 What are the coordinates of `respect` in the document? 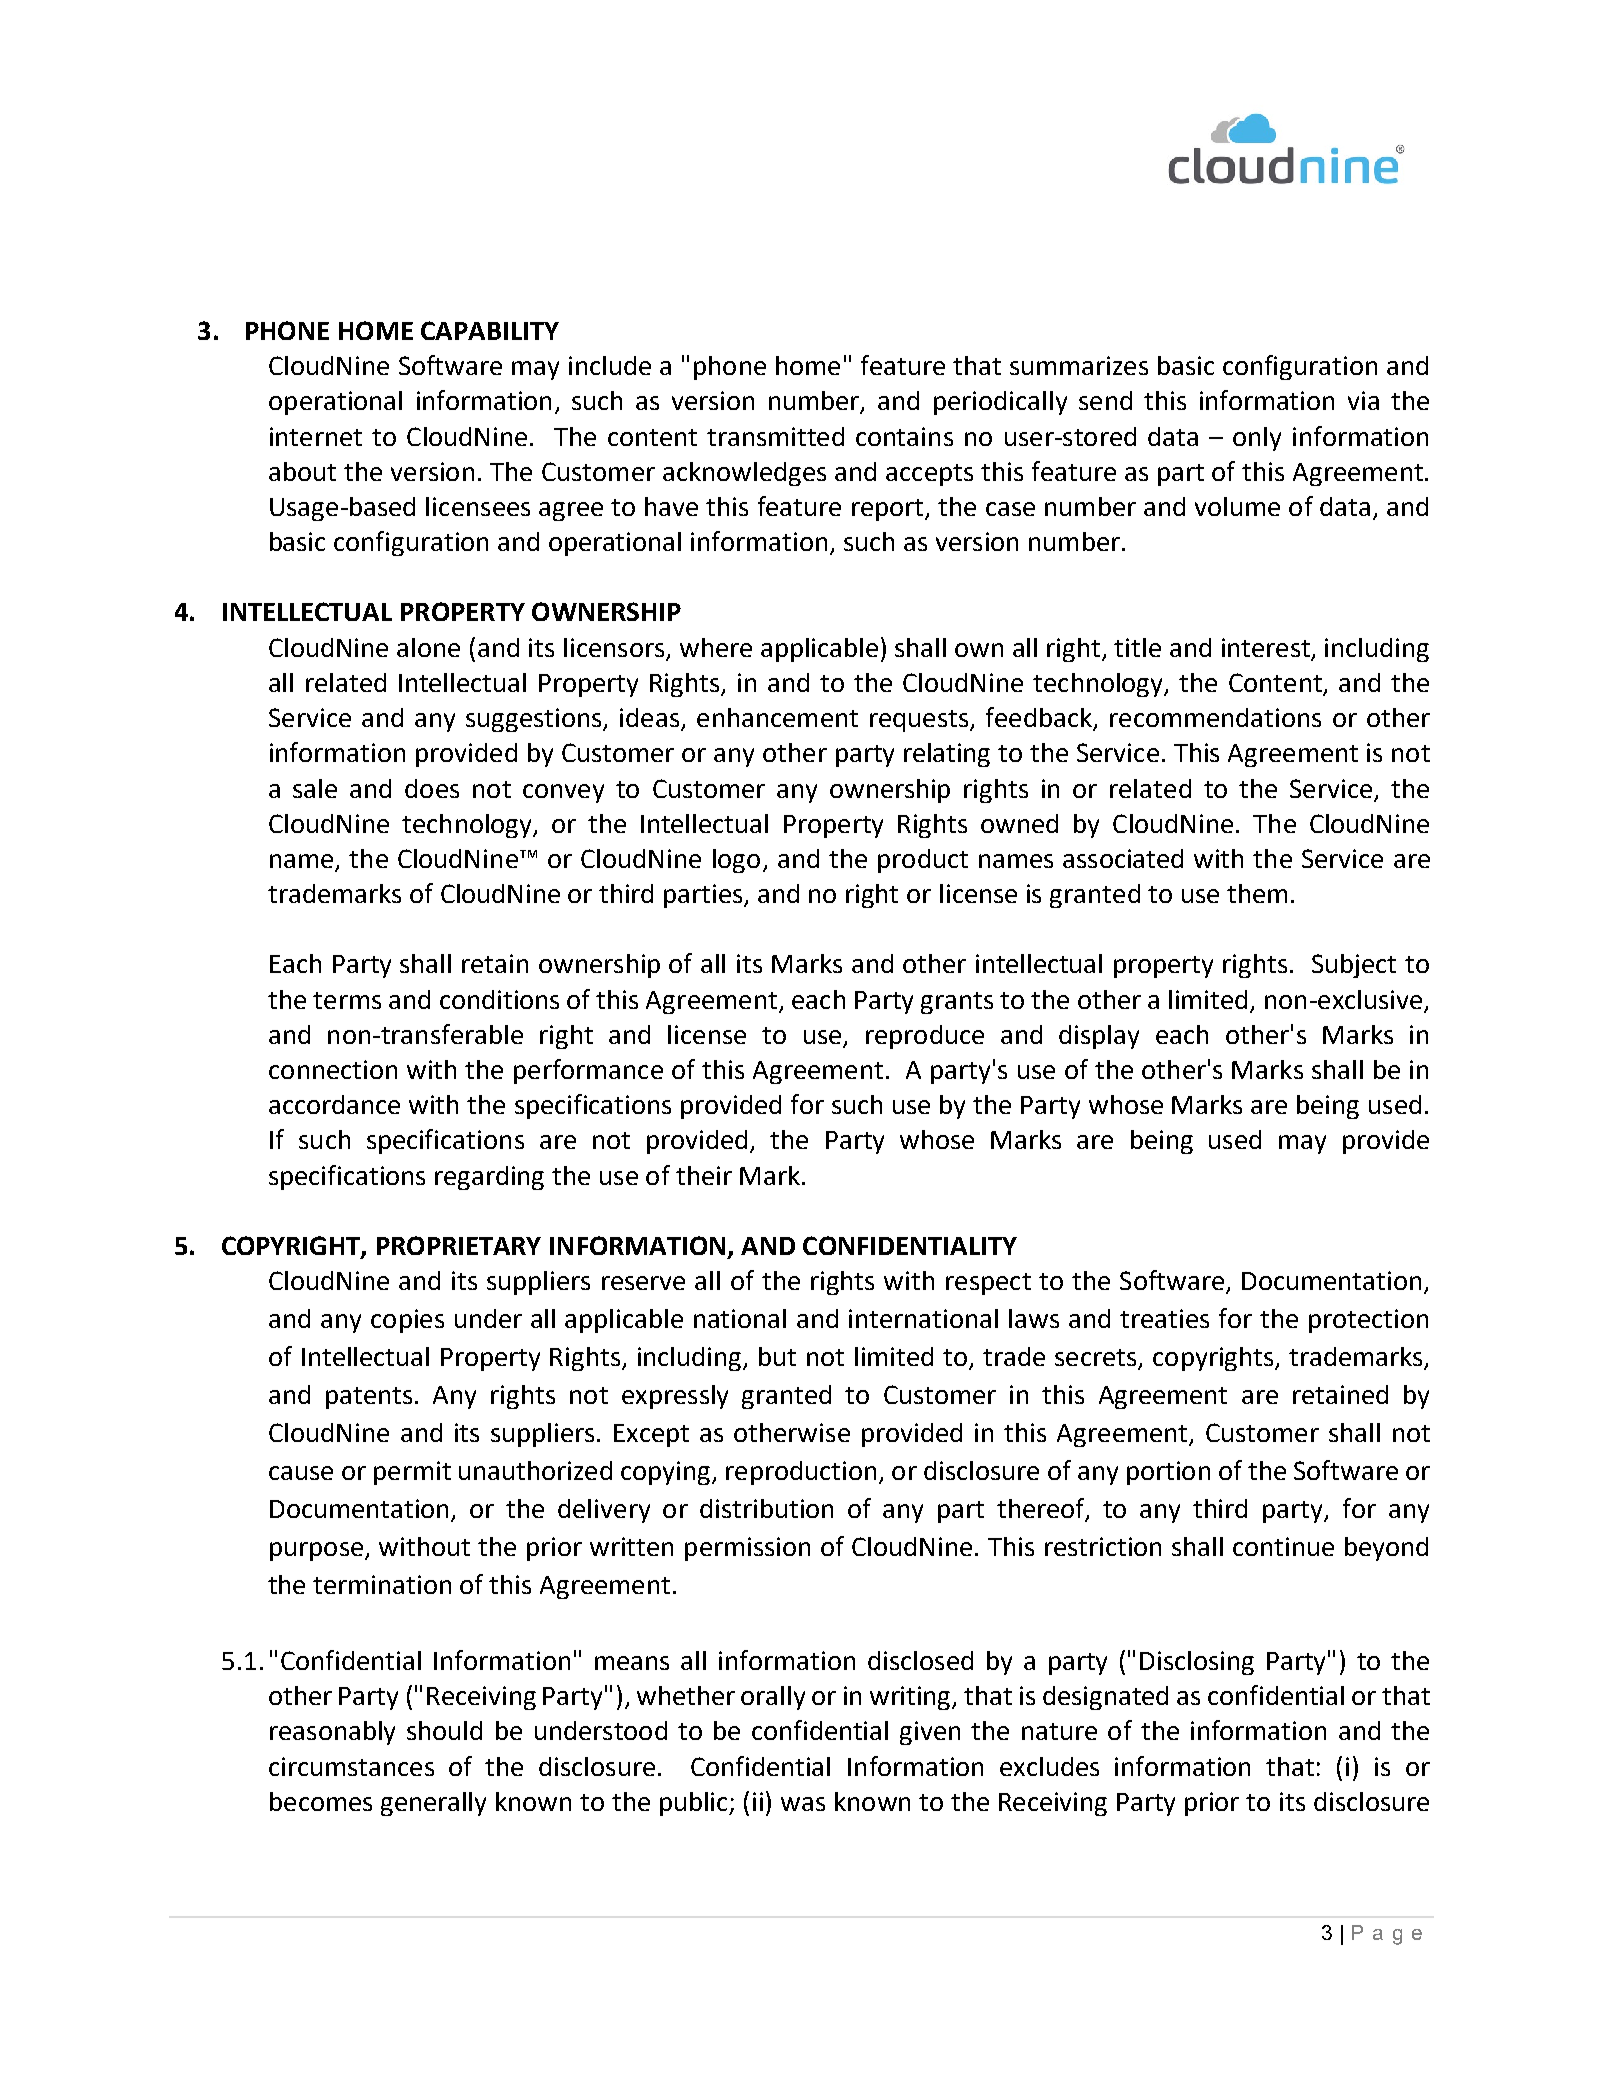 It's located at (988, 1284).
